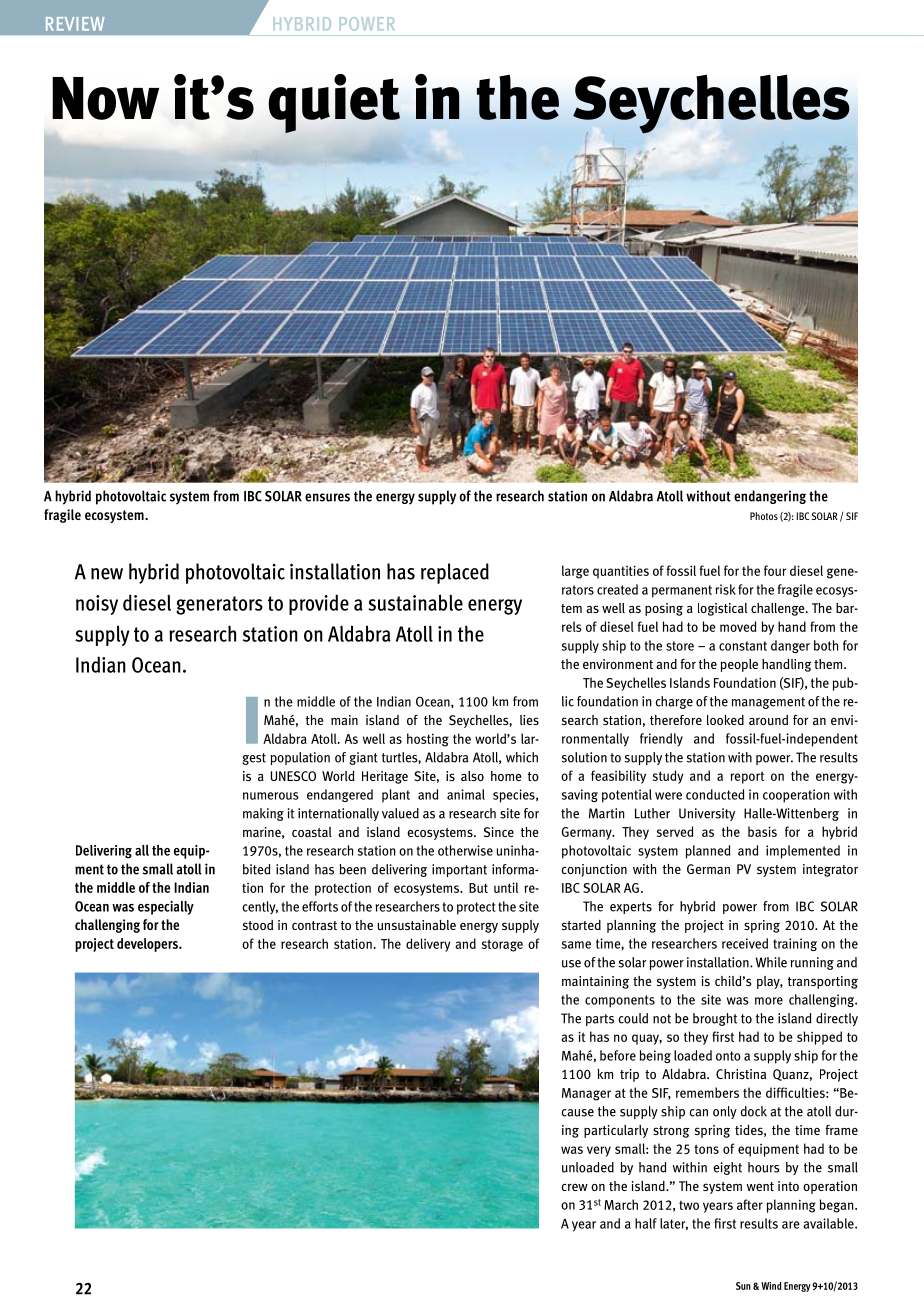 The width and height of the image is (924, 1308). I want to click on replaced, so click(455, 573).
